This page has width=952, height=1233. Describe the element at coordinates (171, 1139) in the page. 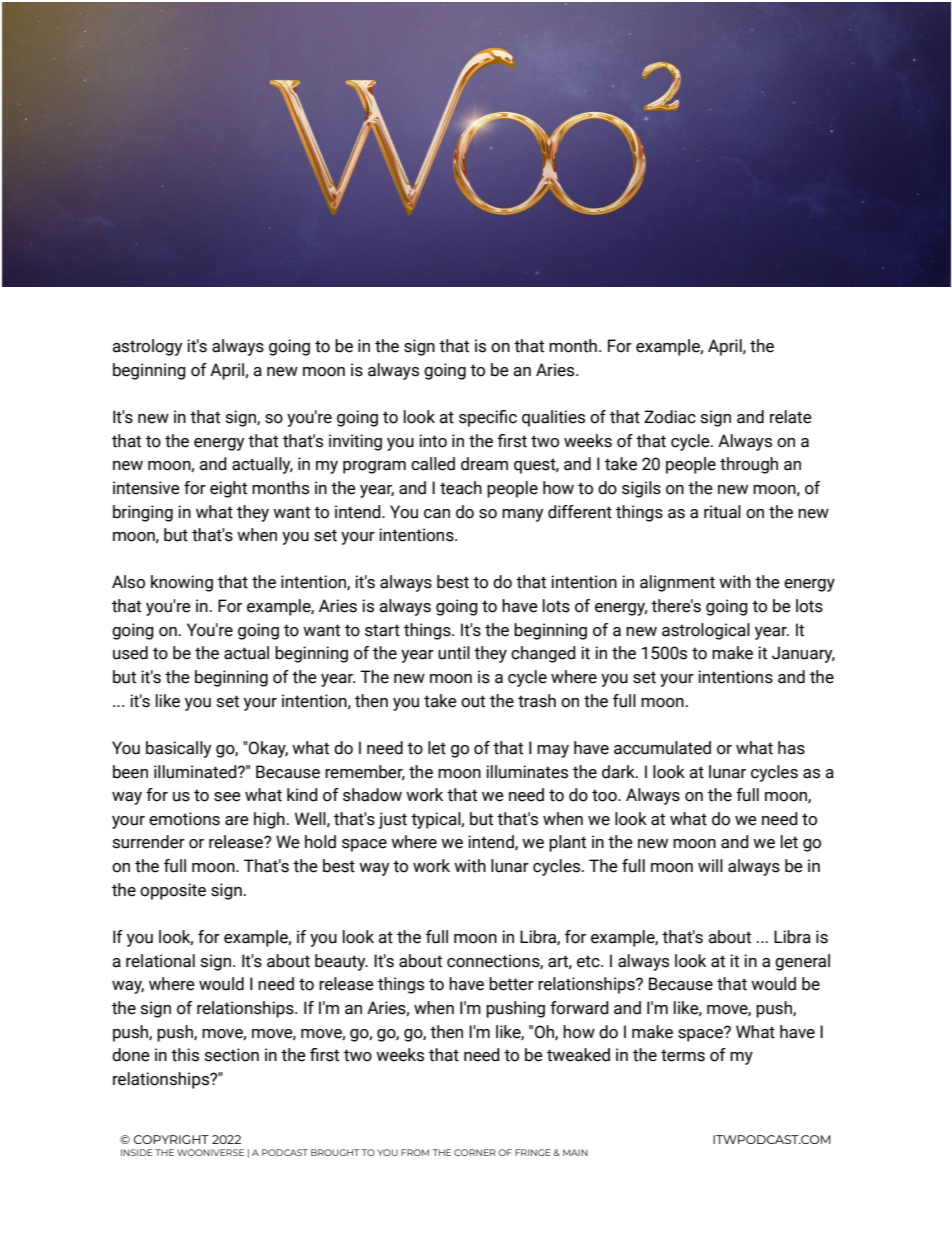

I see `COPYRIGHT` at that location.
